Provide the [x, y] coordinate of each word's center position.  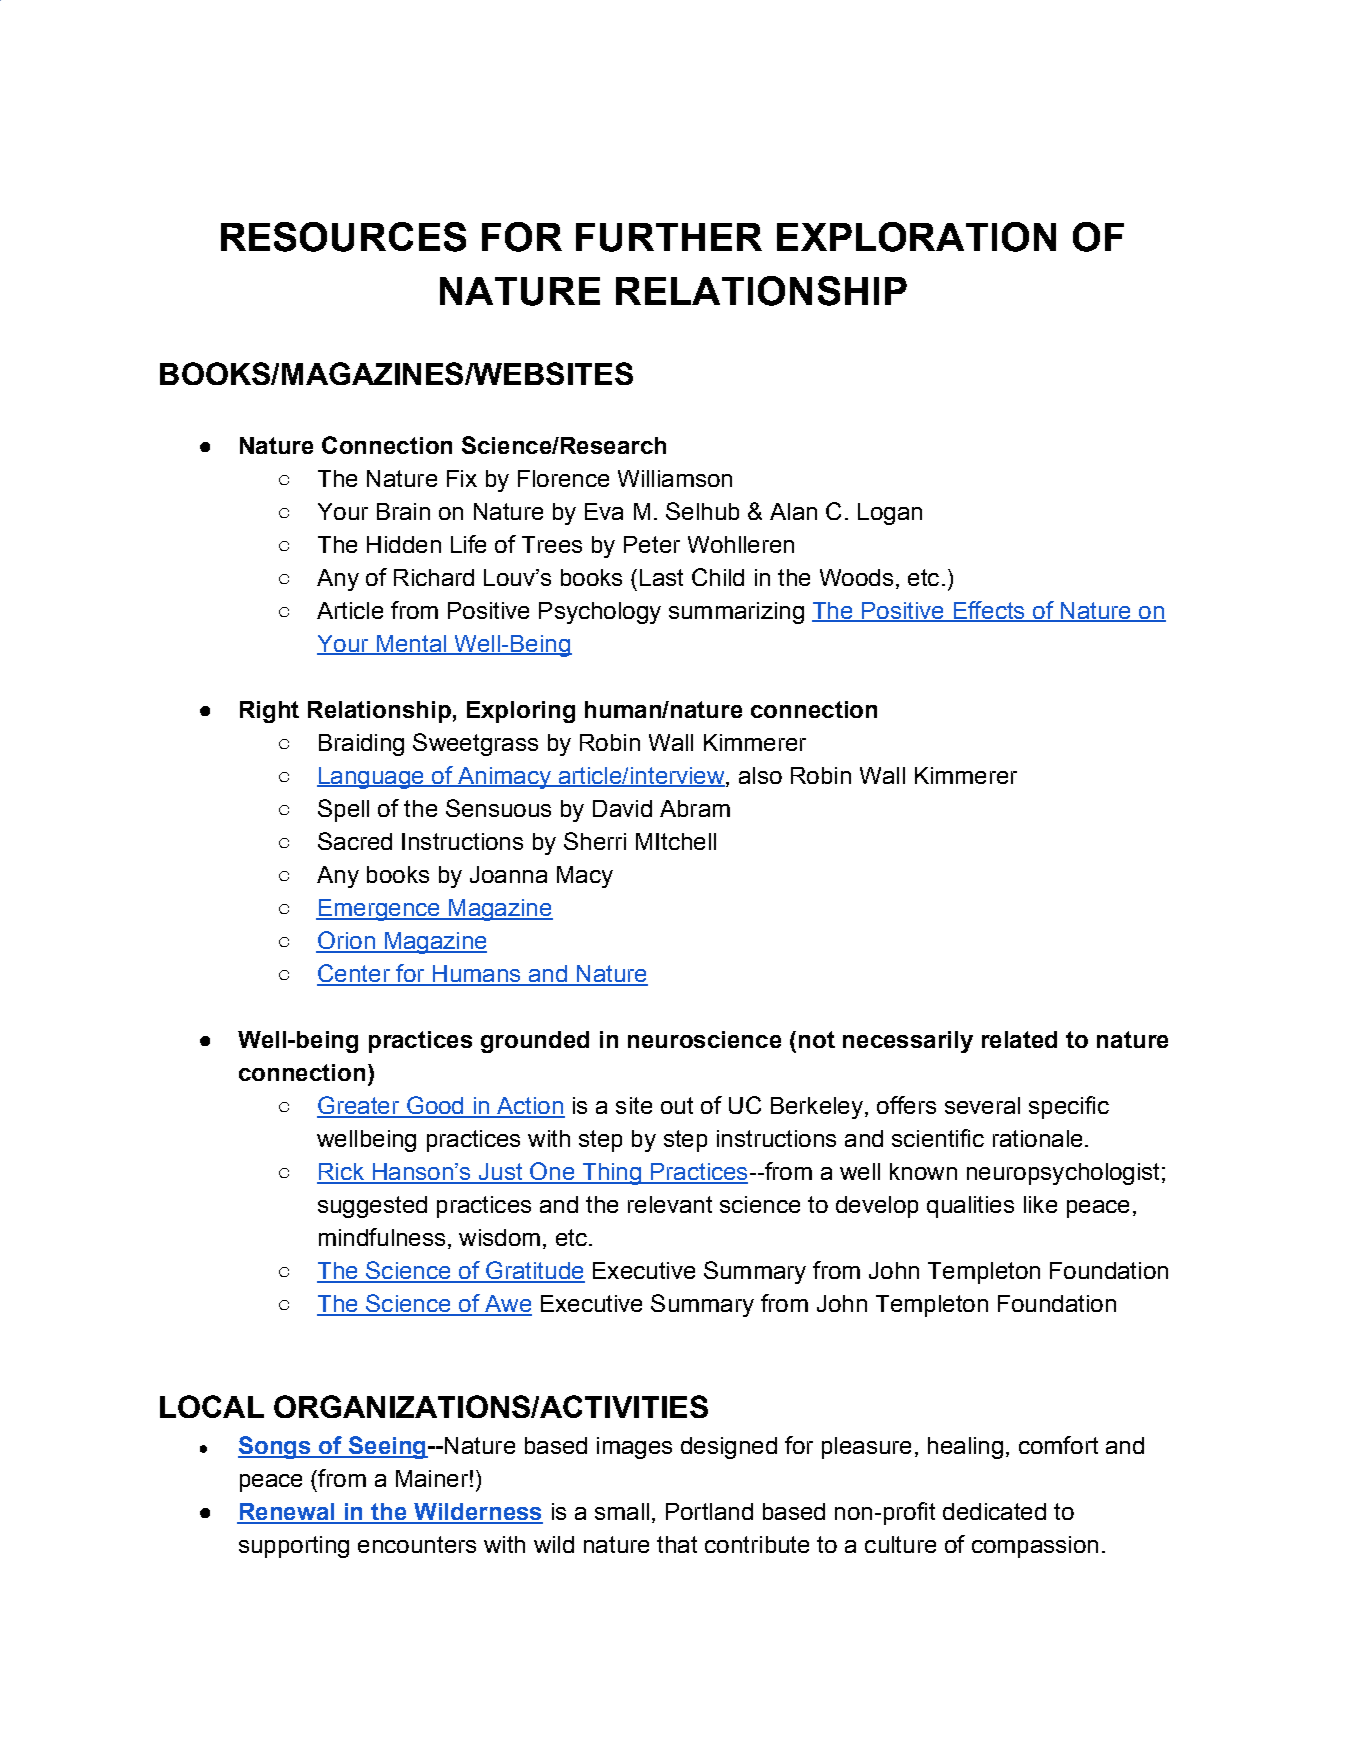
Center [354, 974]
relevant [670, 1204]
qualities [970, 1207]
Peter [652, 544]
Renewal [287, 1513]
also [760, 775]
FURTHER [669, 237]
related [1019, 1039]
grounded [535, 1042]
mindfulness [382, 1237]
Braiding [361, 745]
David [622, 808]
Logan [890, 514]
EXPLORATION [916, 237]
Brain [403, 511]
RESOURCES [343, 237]
